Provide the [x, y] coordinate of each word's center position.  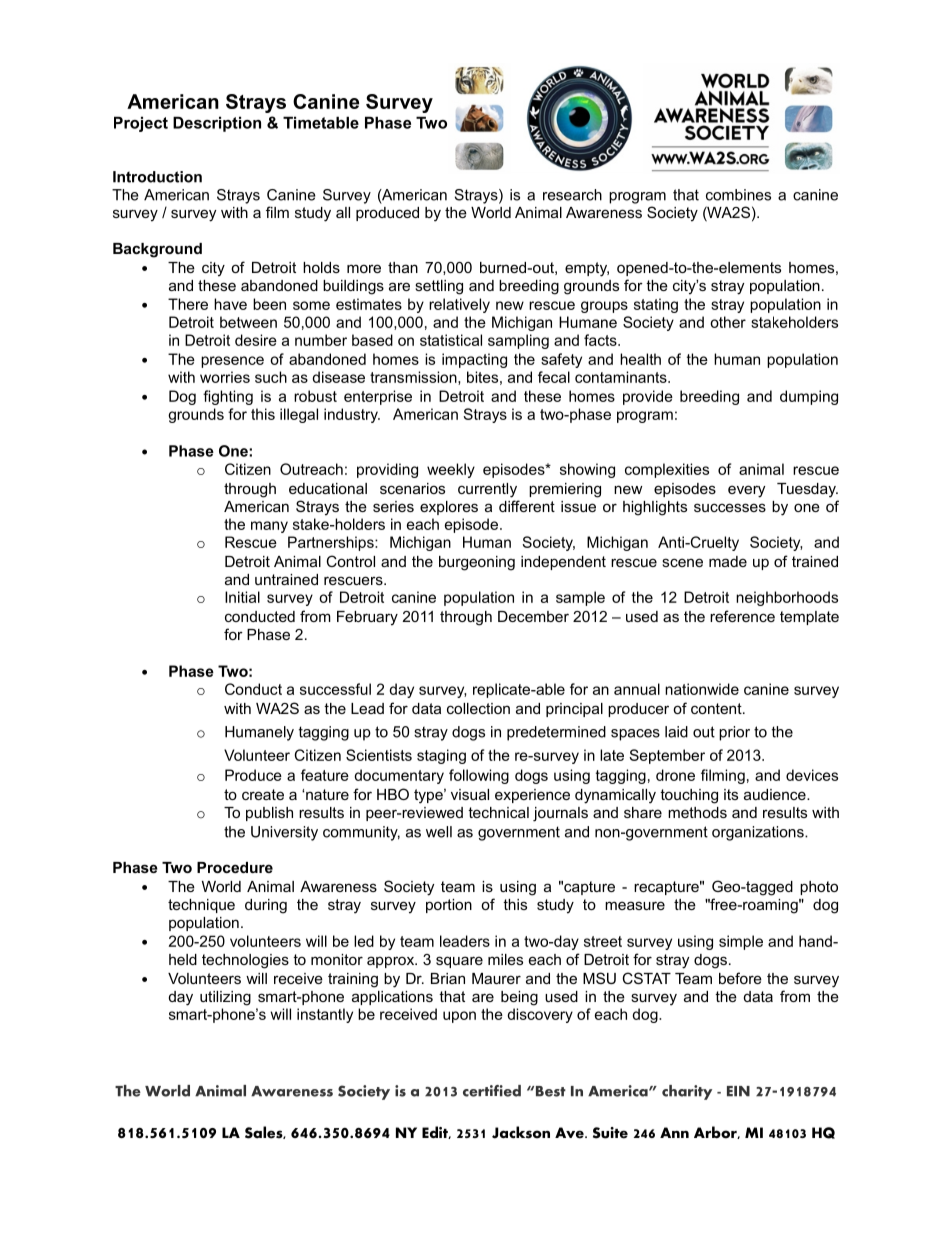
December [533, 616]
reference [742, 616]
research [572, 195]
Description [217, 124]
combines [738, 195]
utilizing [225, 998]
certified [492, 1091]
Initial [242, 597]
